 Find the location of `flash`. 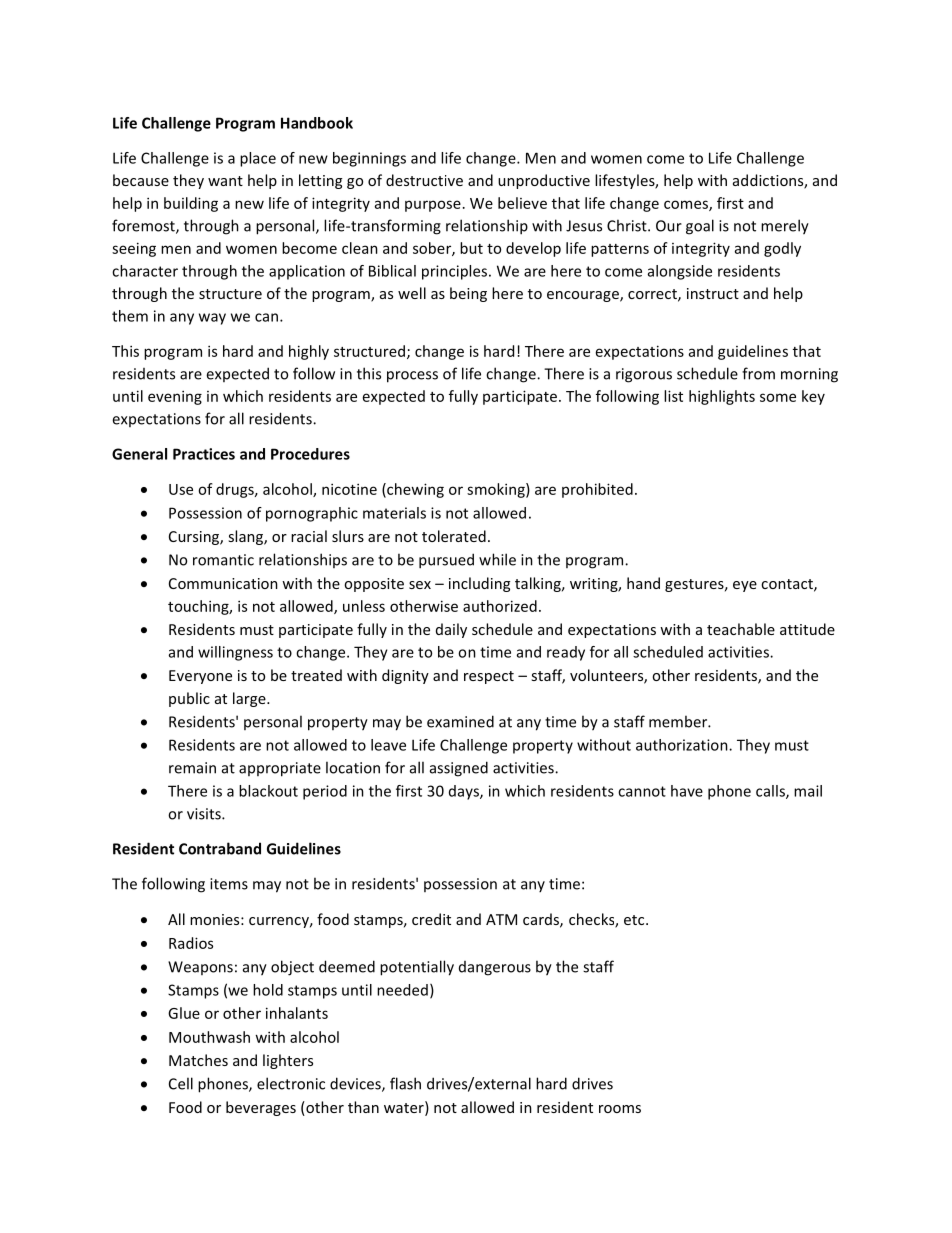

flash is located at coordinates (405, 1083).
